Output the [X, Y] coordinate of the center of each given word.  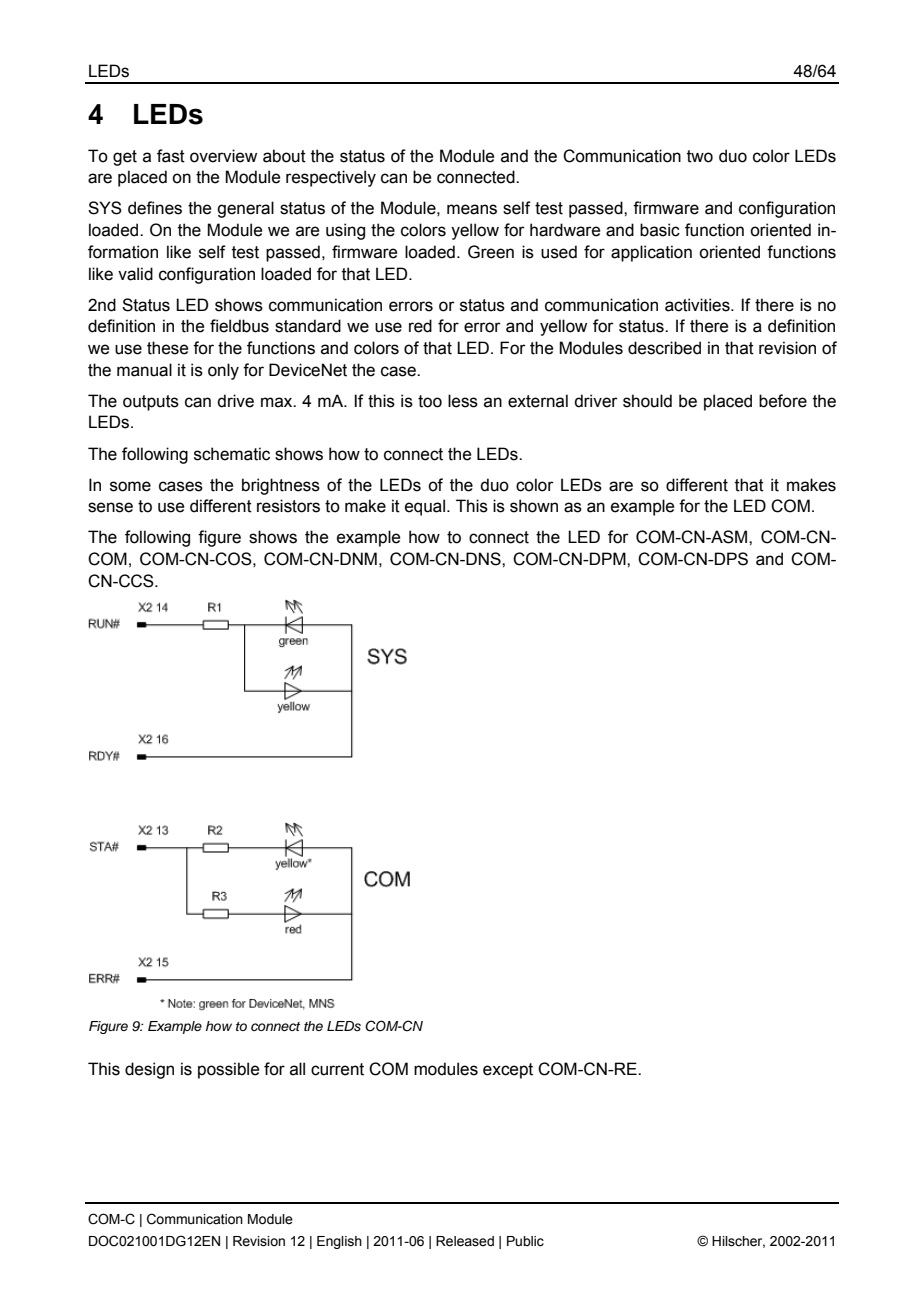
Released [465, 1241]
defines [155, 208]
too [430, 401]
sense [110, 507]
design [149, 1070]
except [508, 1071]
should [647, 401]
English [339, 1242]
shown [534, 506]
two [700, 156]
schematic [232, 454]
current [337, 1069]
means [472, 209]
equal [425, 507]
